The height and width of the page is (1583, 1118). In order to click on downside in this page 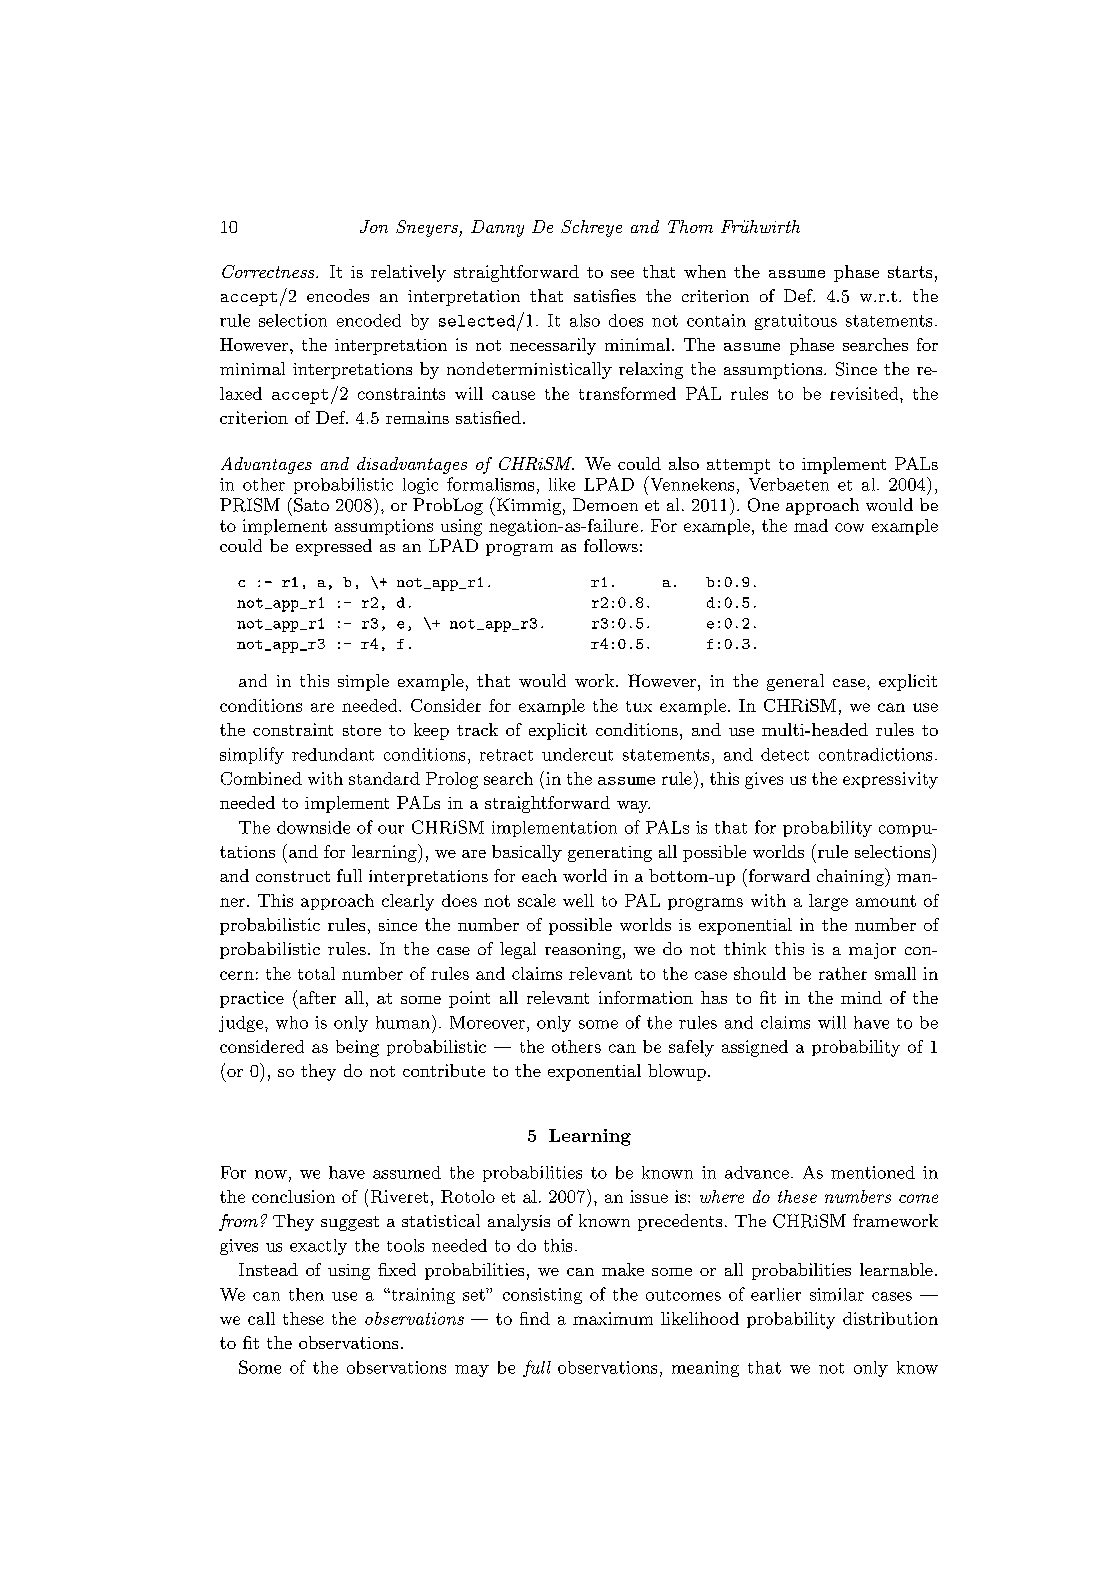, I will do `click(313, 827)`.
